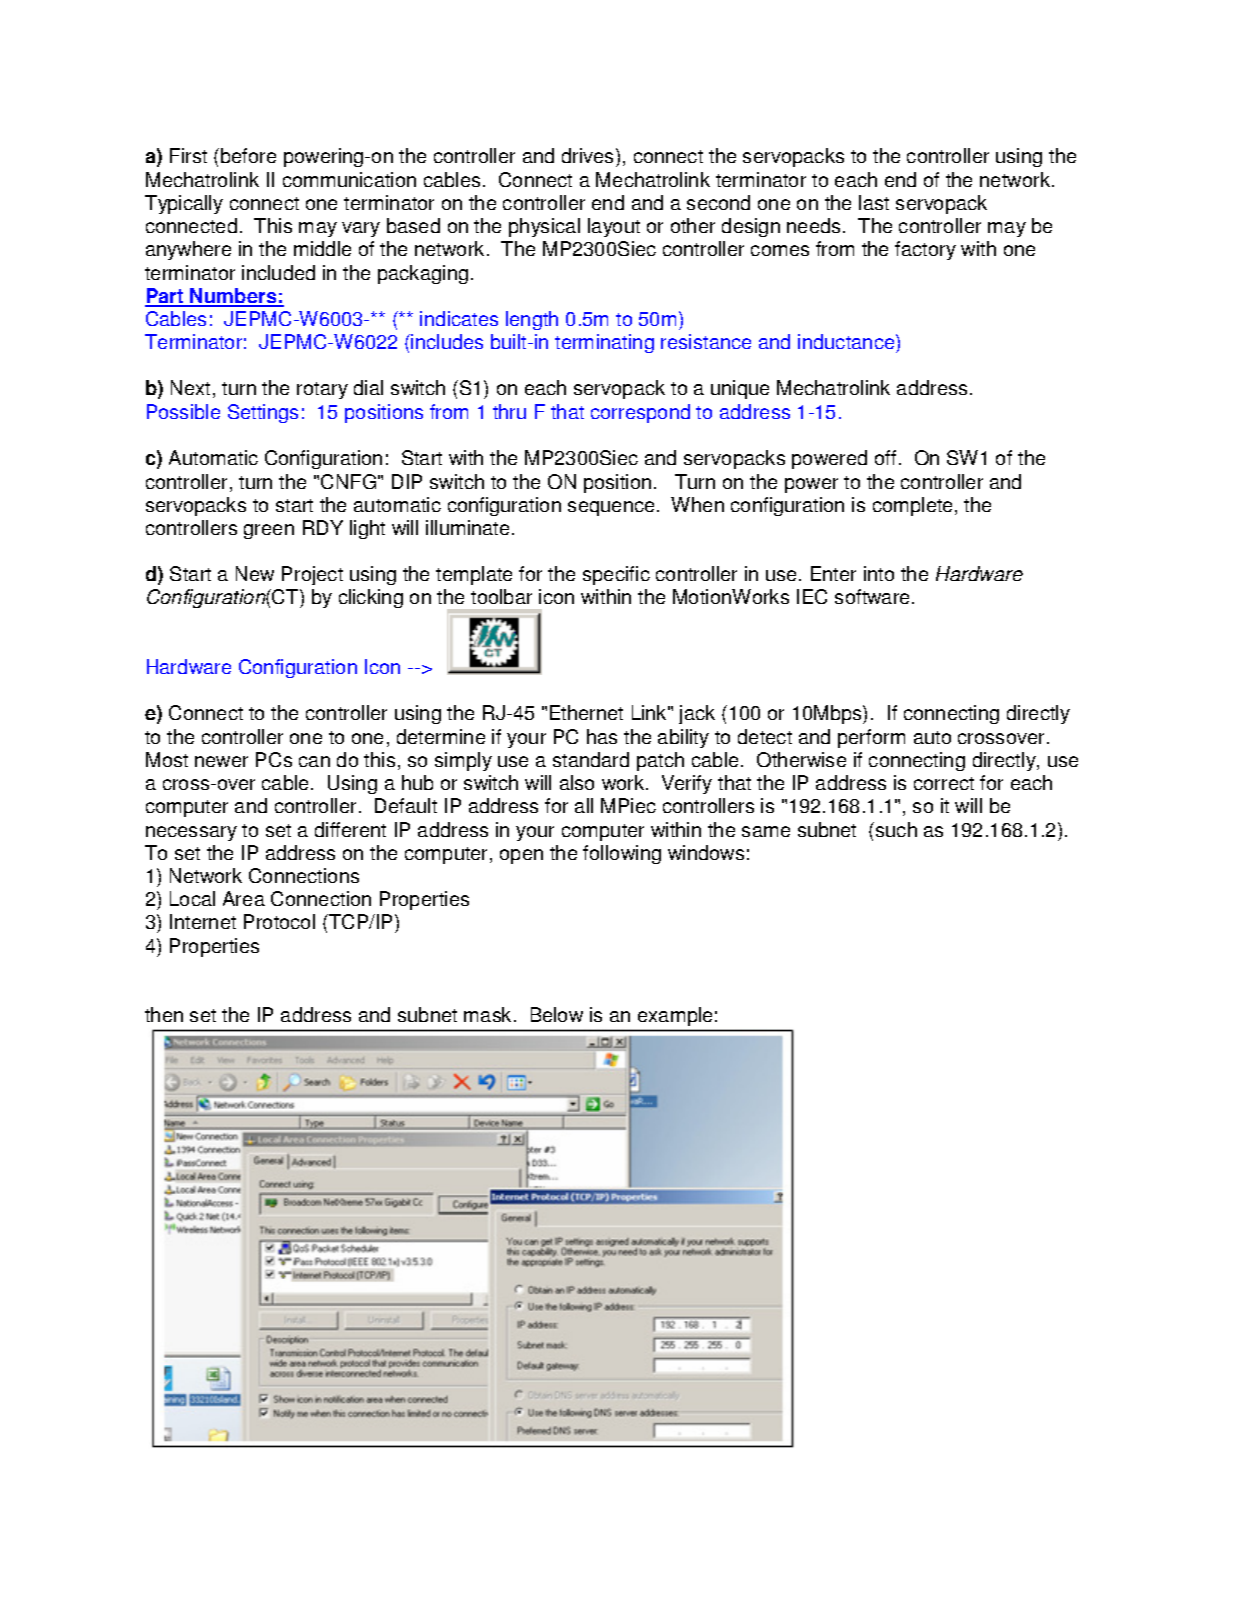 Image resolution: width=1235 pixels, height=1599 pixels. What do you see at coordinates (557, 1014) in the image?
I see `Below` at bounding box center [557, 1014].
